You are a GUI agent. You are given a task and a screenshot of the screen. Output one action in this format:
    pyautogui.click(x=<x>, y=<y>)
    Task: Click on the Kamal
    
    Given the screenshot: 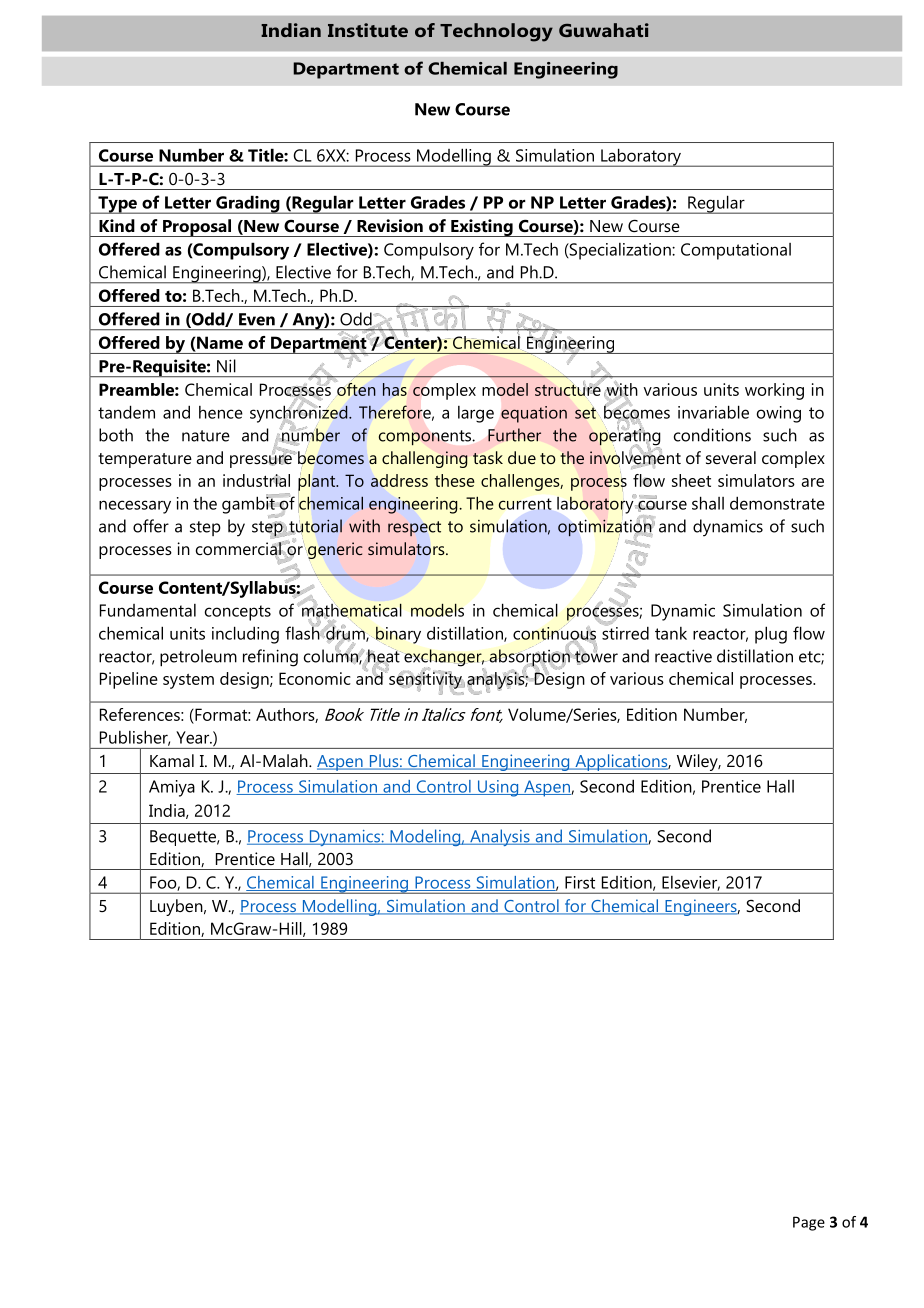 What is the action you would take?
    pyautogui.click(x=172, y=760)
